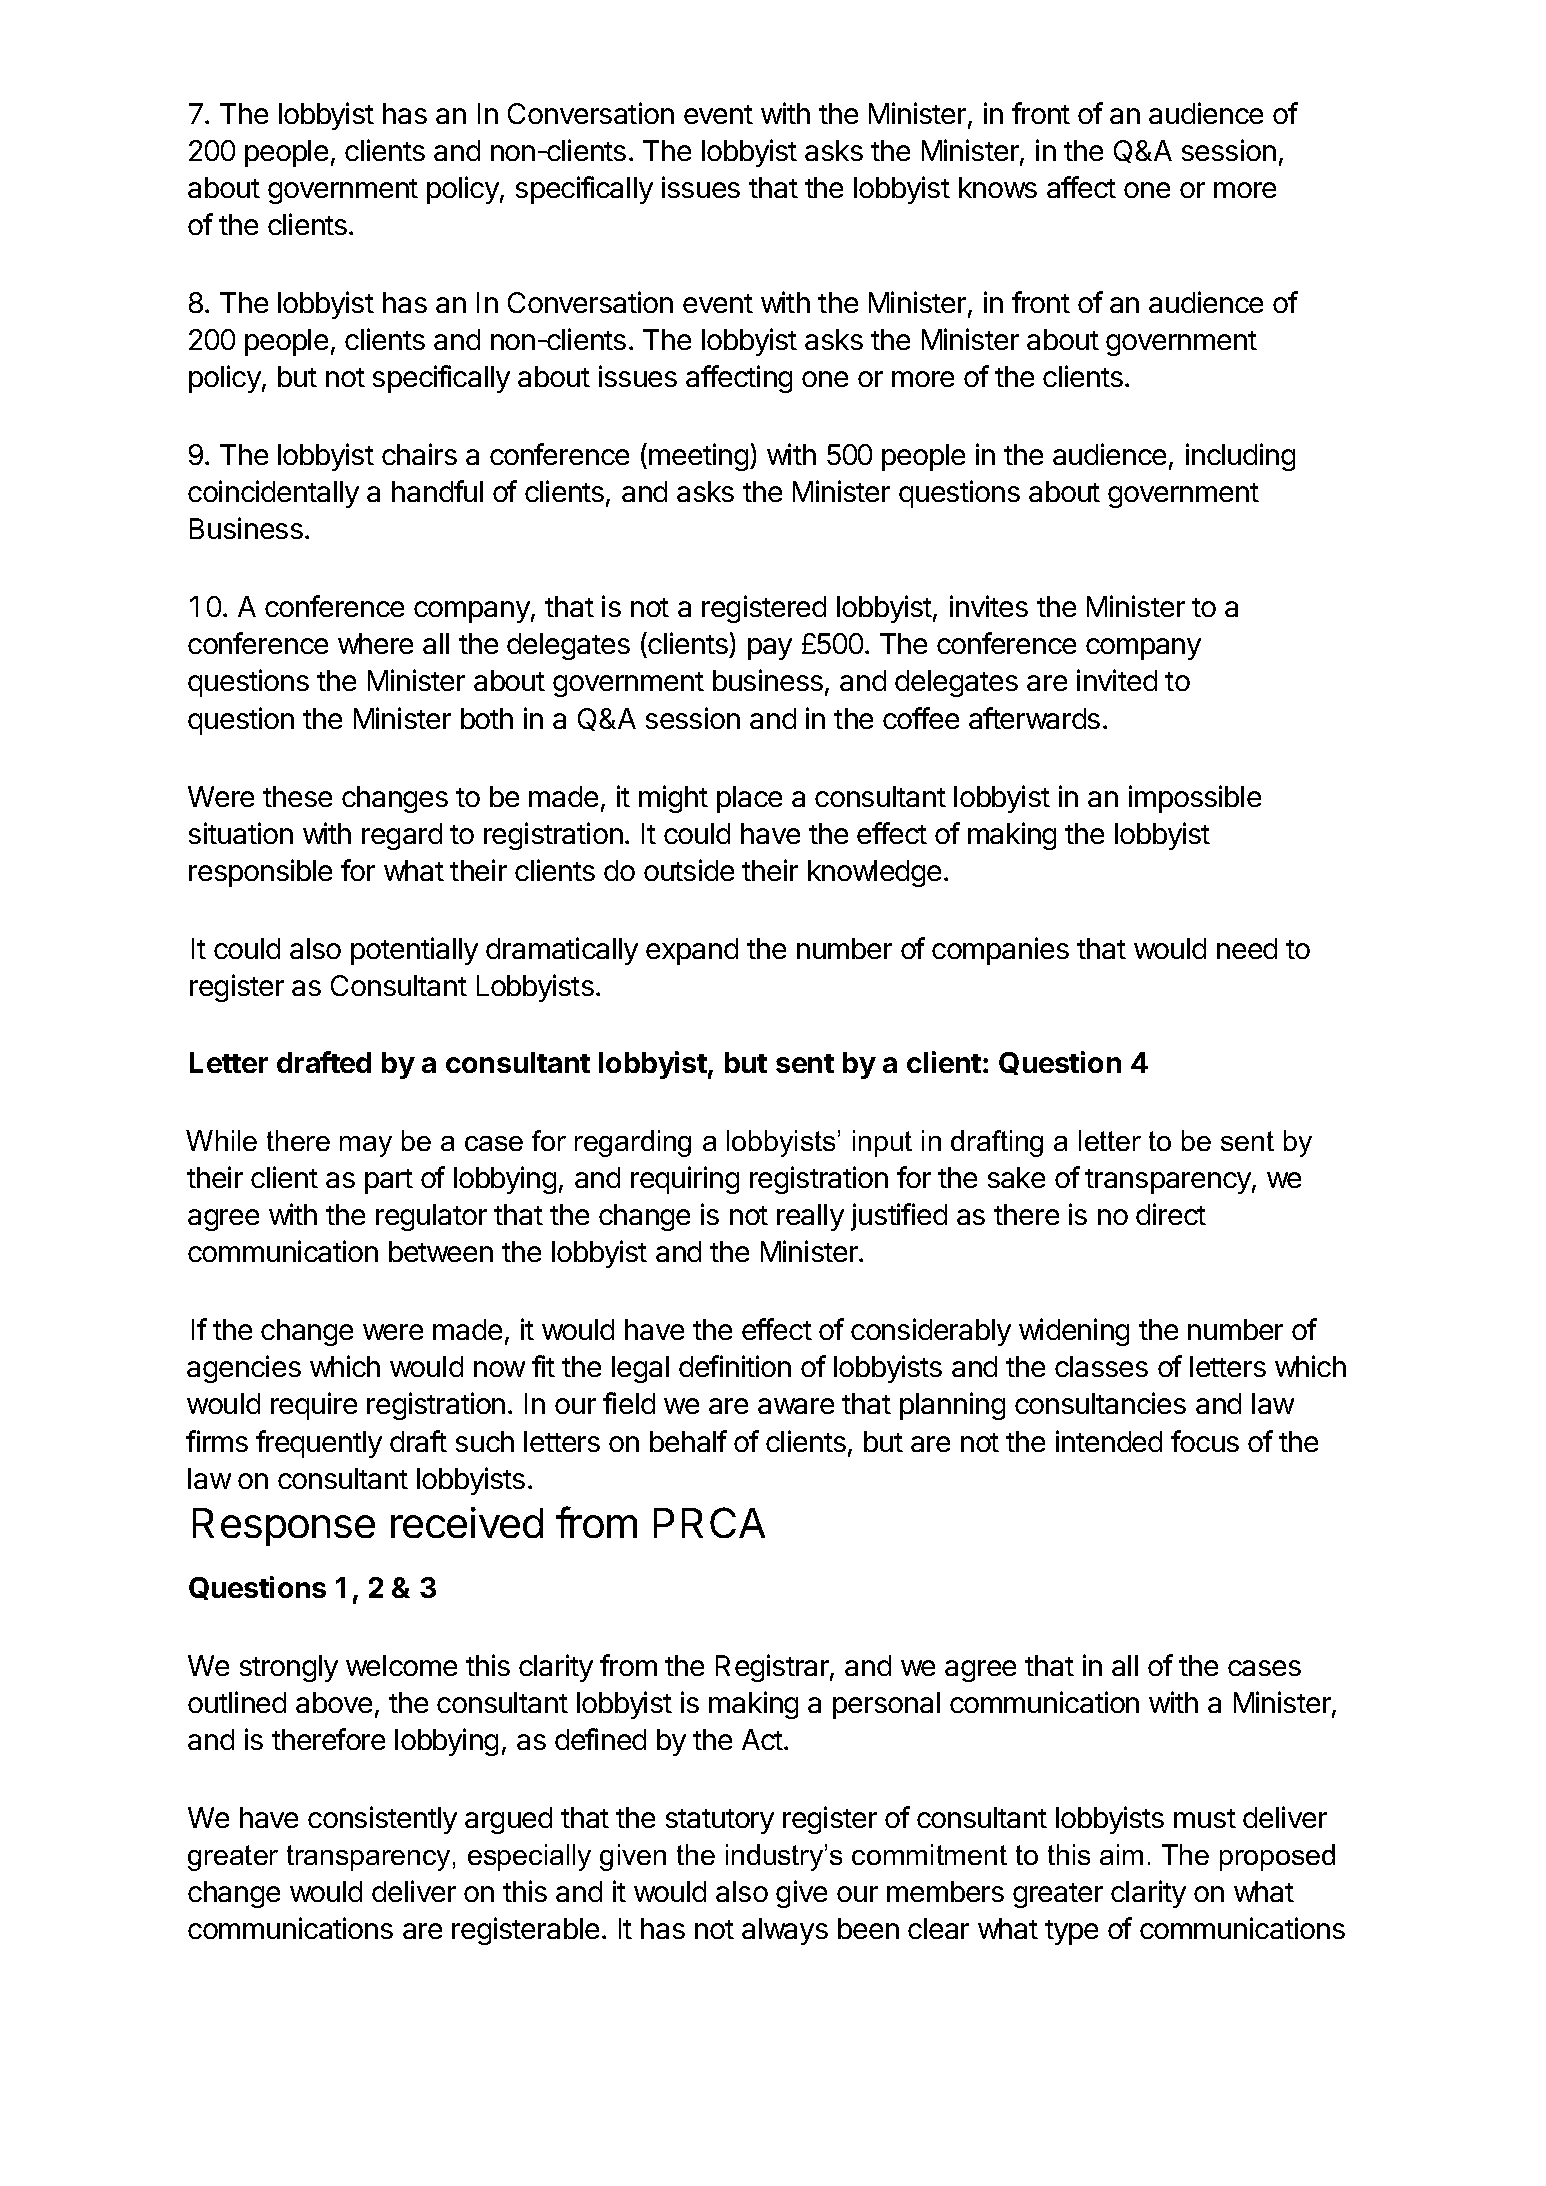 The height and width of the screenshot is (2186, 1546). Describe the element at coordinates (382, 1820) in the screenshot. I see `consistently` at that location.
